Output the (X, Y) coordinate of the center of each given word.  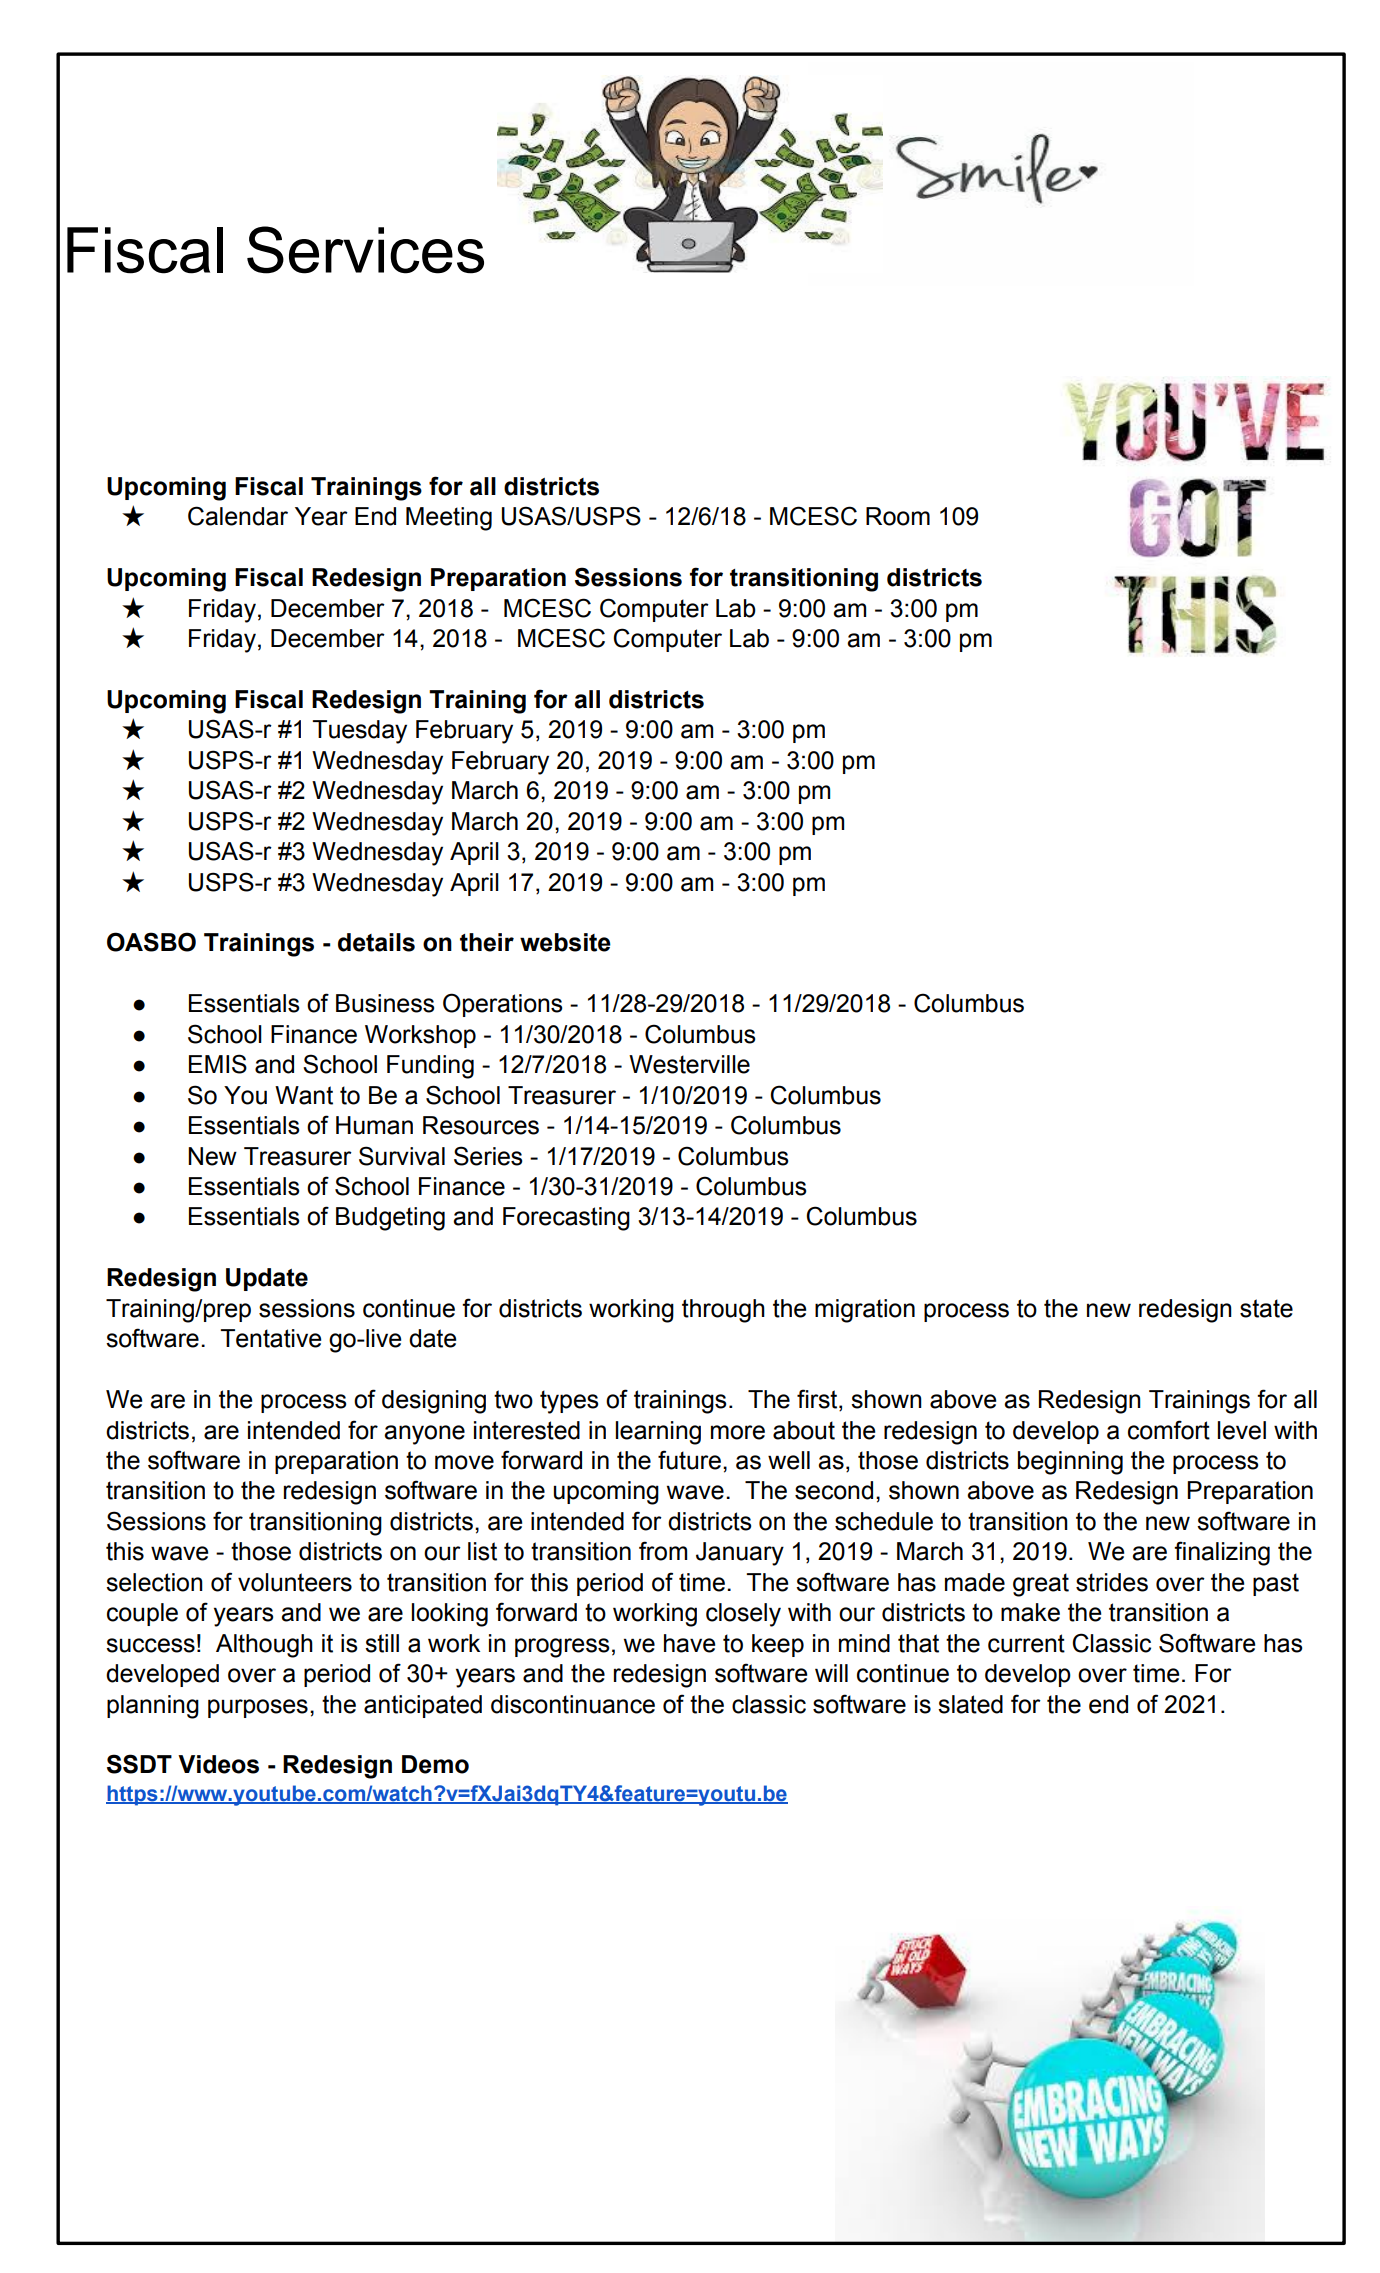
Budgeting (390, 1219)
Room (898, 516)
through (723, 1311)
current (1026, 1643)
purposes (258, 1708)
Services (365, 250)
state (1266, 1308)
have (689, 1643)
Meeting (449, 519)
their (487, 942)
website (565, 942)
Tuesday (359, 732)
